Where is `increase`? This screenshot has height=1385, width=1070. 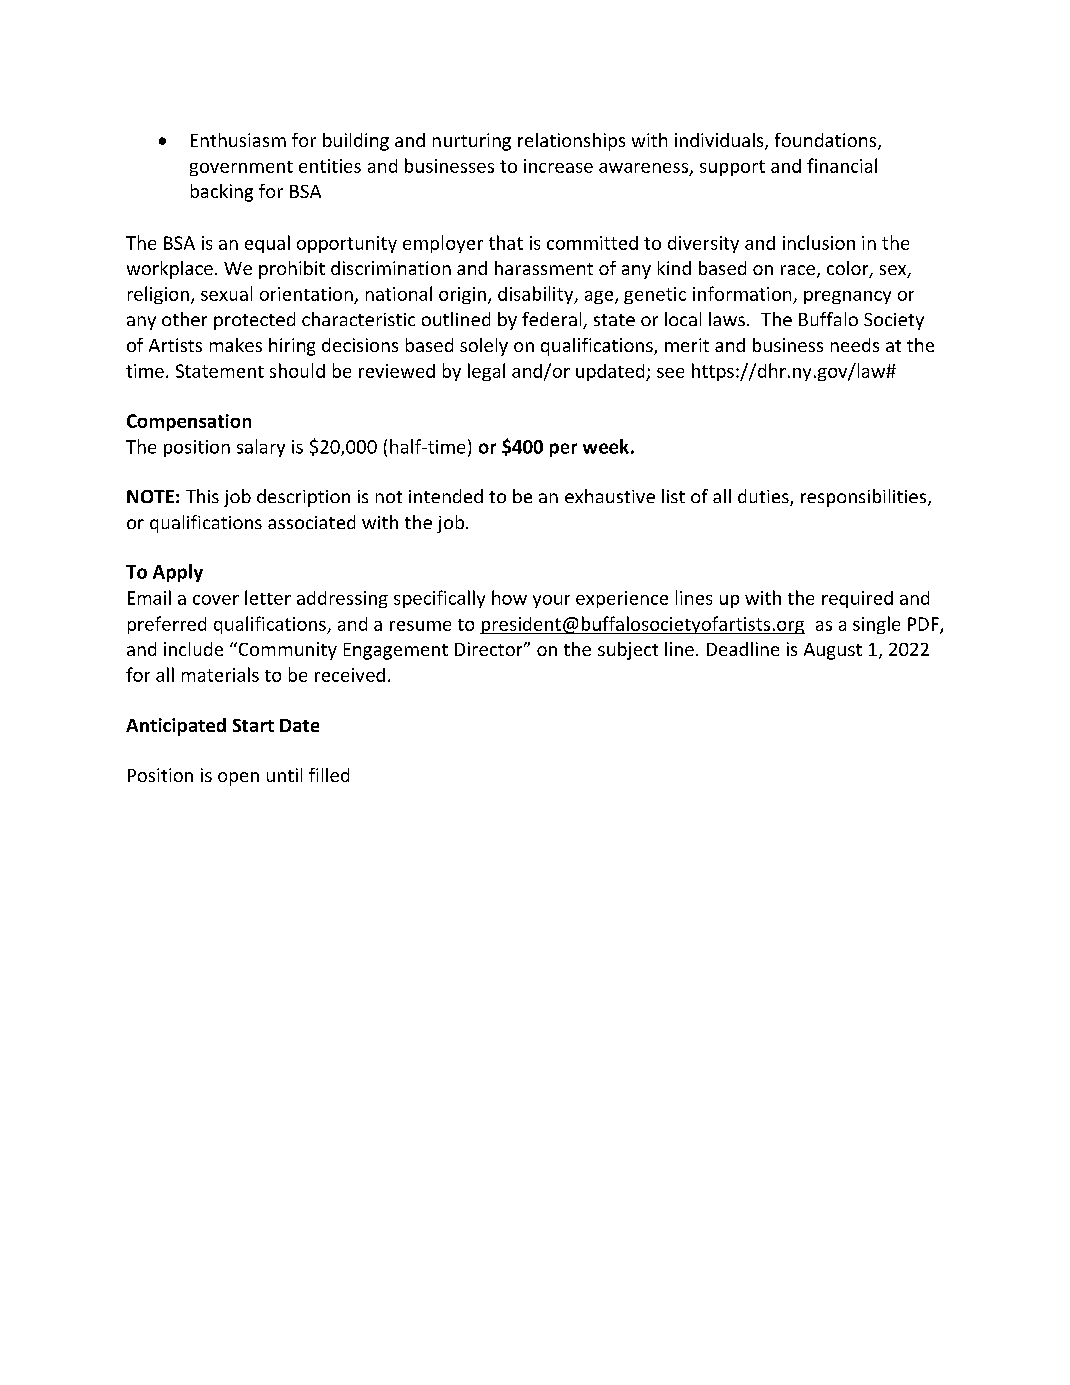 increase is located at coordinates (558, 166).
